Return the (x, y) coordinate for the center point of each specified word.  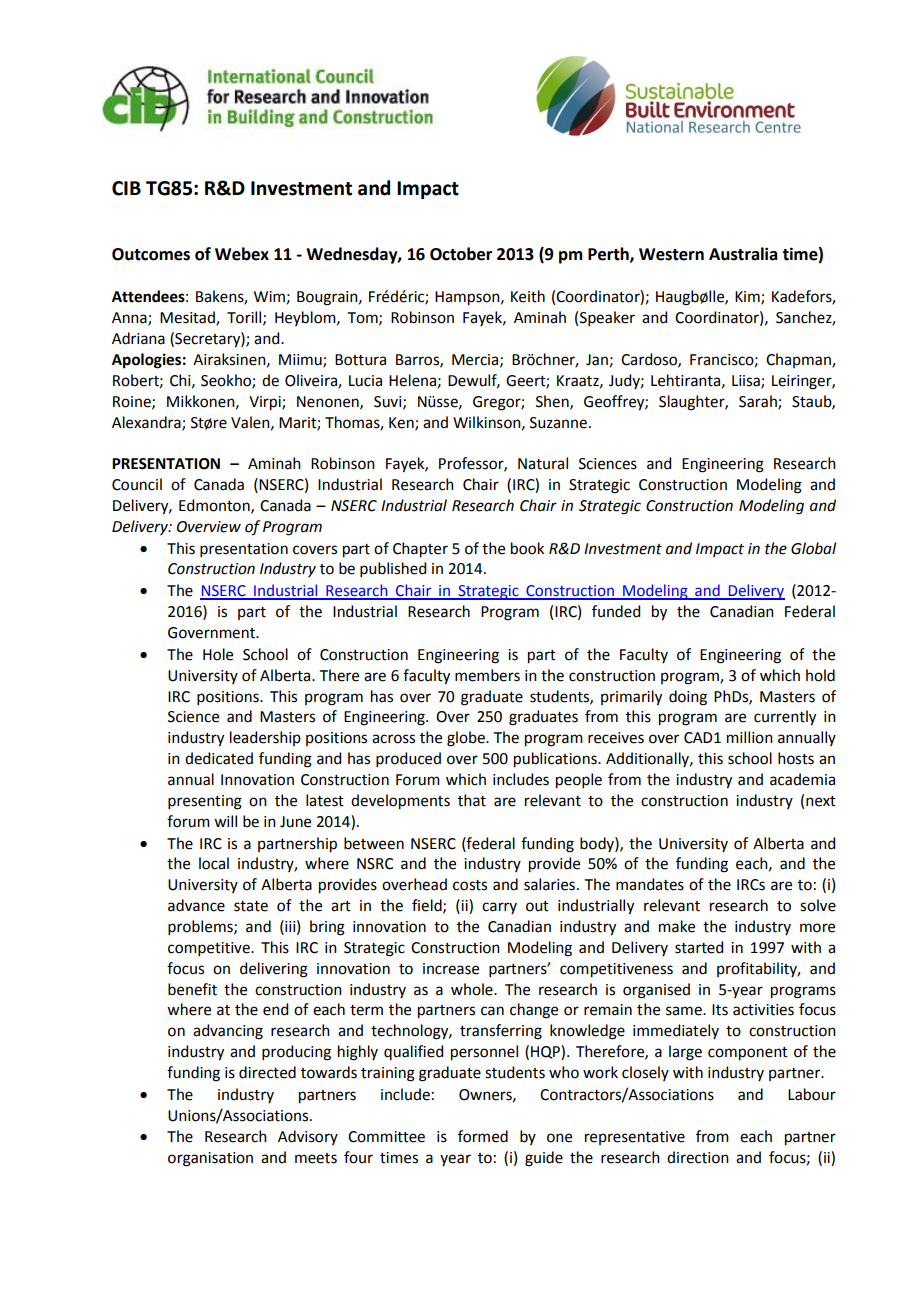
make (677, 926)
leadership (265, 738)
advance (196, 905)
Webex (242, 254)
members (487, 675)
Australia (743, 254)
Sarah (759, 402)
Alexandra (147, 423)
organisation (210, 1159)
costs (470, 885)
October (461, 254)
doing (688, 698)
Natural (543, 463)
